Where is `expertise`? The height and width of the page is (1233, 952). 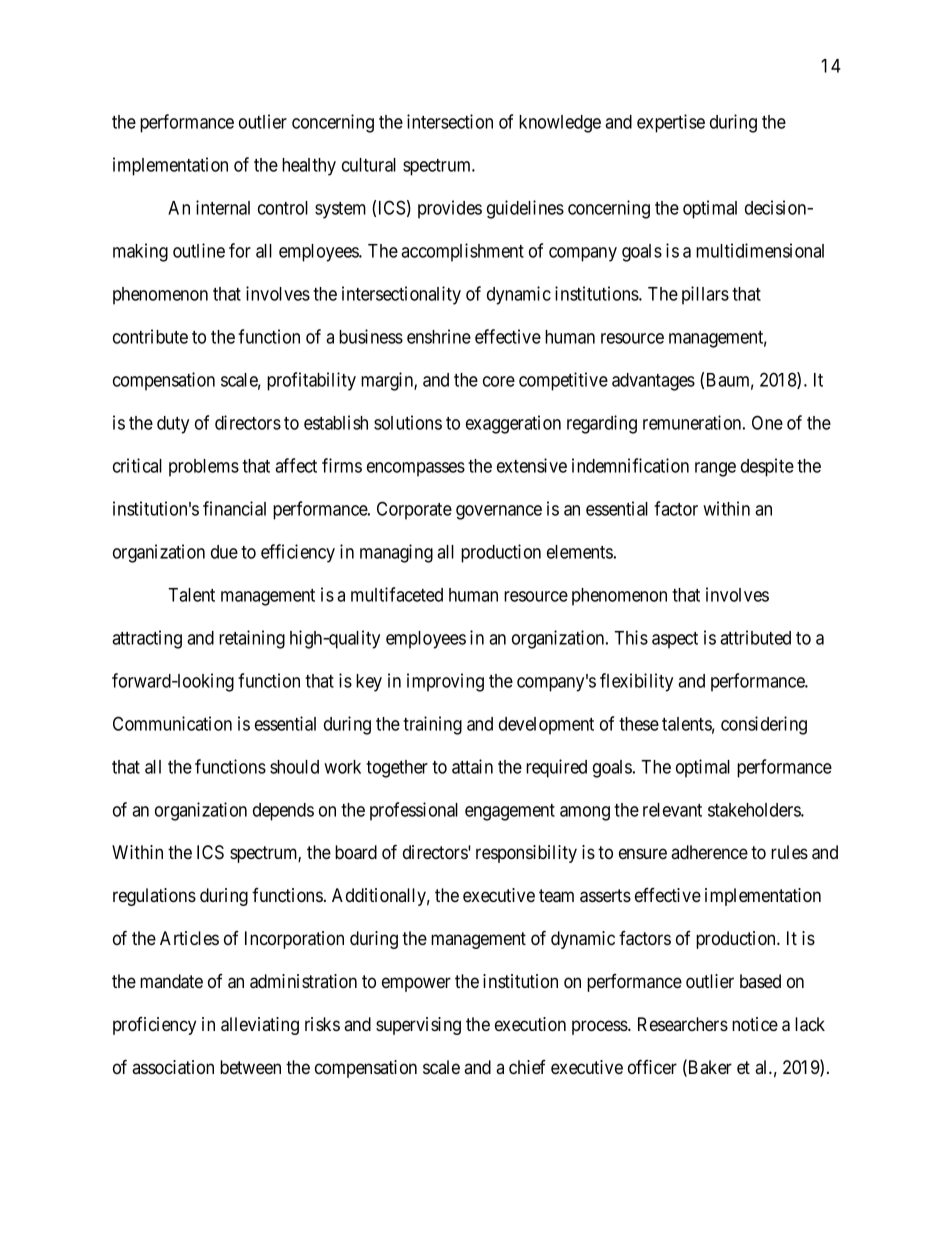
expertise is located at coordinates (671, 123).
